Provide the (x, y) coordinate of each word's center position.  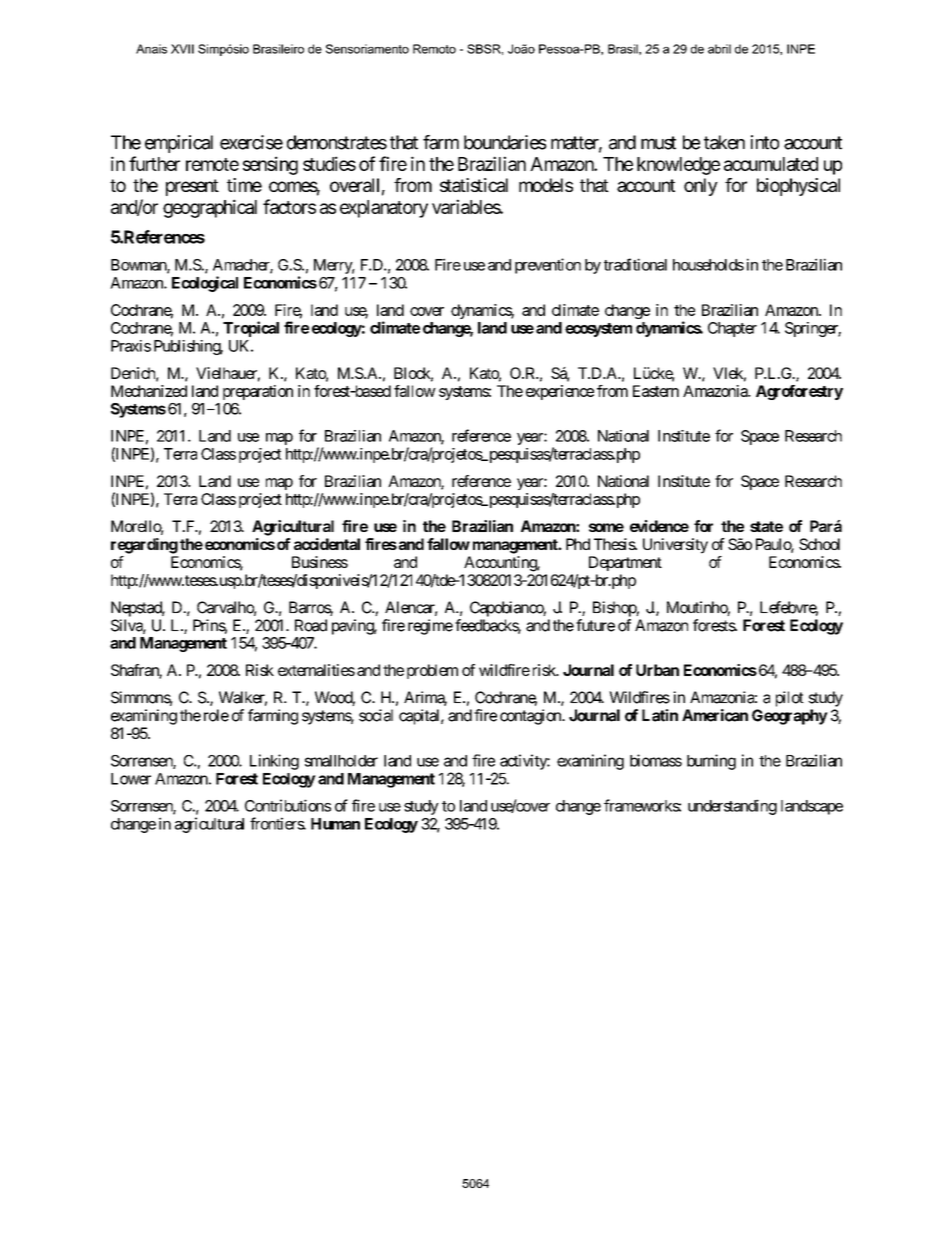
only (701, 187)
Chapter (732, 329)
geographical (210, 208)
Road (311, 625)
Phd (578, 544)
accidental (327, 544)
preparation (258, 392)
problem (432, 671)
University (675, 546)
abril (719, 49)
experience (560, 392)
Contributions (288, 805)
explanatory (384, 209)
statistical (474, 185)
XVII (182, 49)
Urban (657, 670)
